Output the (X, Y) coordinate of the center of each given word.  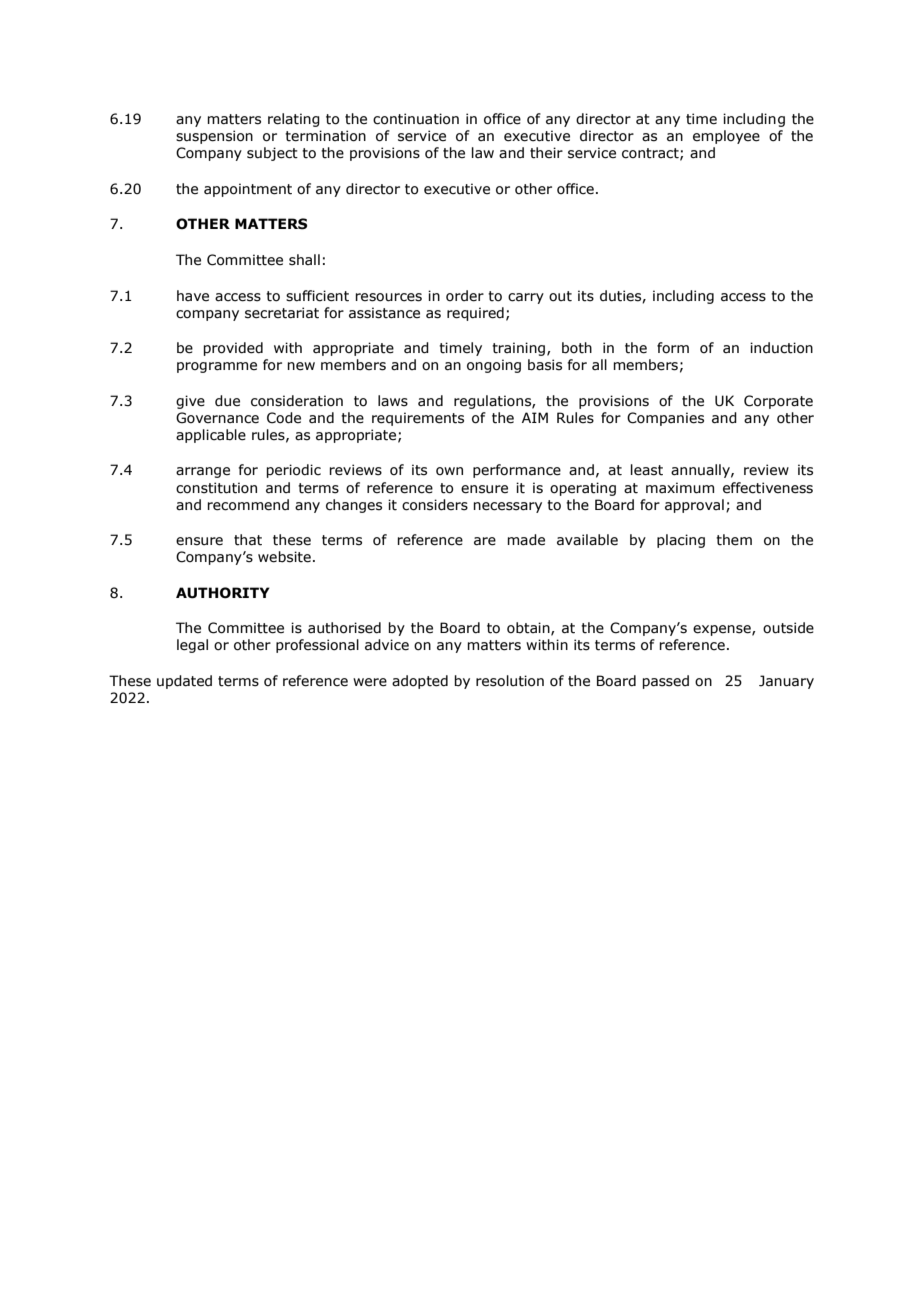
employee (726, 137)
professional (317, 646)
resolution (510, 681)
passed (665, 682)
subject (272, 154)
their (546, 153)
